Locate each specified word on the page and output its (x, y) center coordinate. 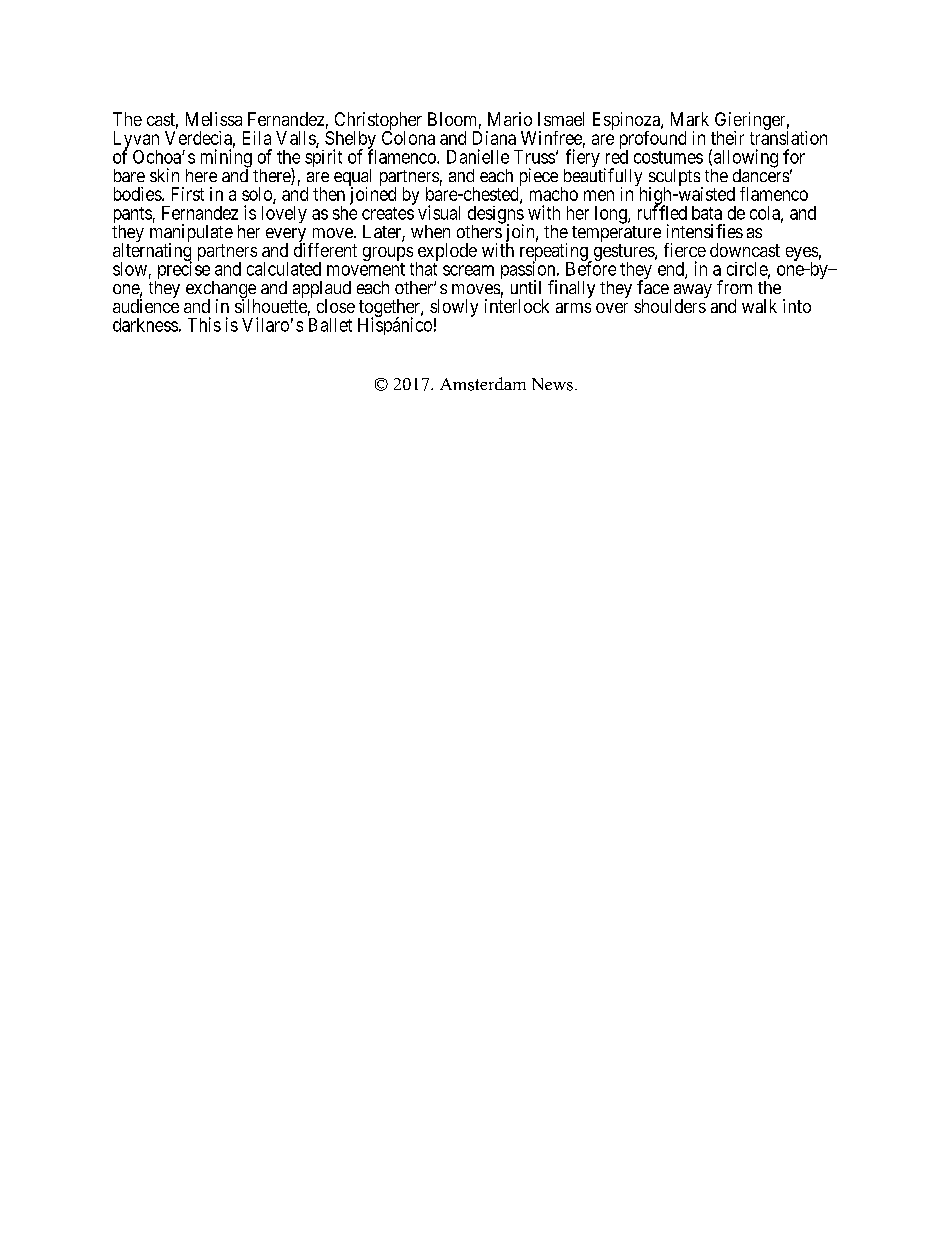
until (526, 287)
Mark (690, 119)
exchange (221, 291)
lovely (284, 214)
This (204, 324)
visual (439, 212)
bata (707, 213)
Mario (510, 119)
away (693, 292)
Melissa (214, 119)
